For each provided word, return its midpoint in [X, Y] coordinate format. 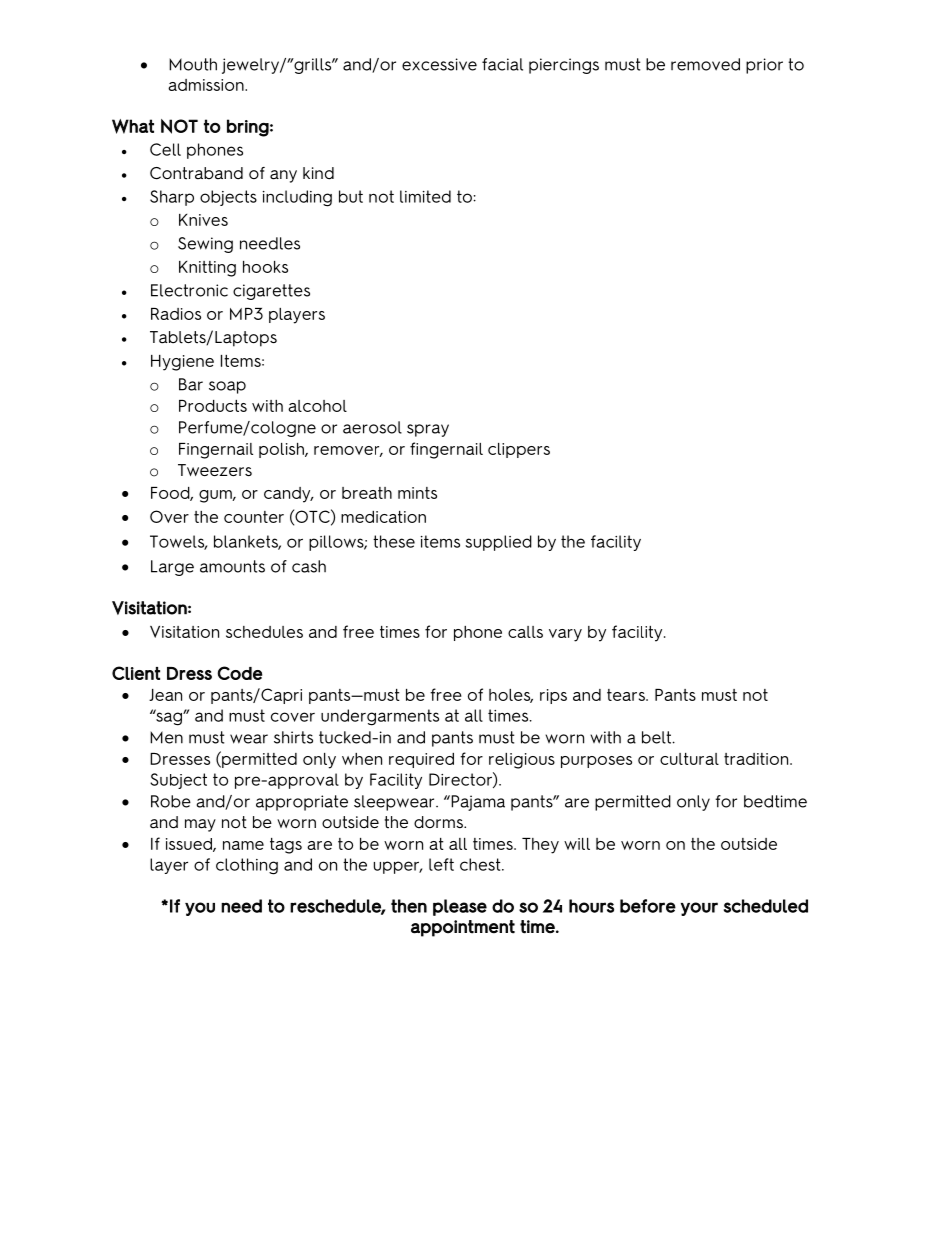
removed [705, 64]
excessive [439, 64]
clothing [247, 866]
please [460, 907]
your [699, 909]
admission [207, 85]
